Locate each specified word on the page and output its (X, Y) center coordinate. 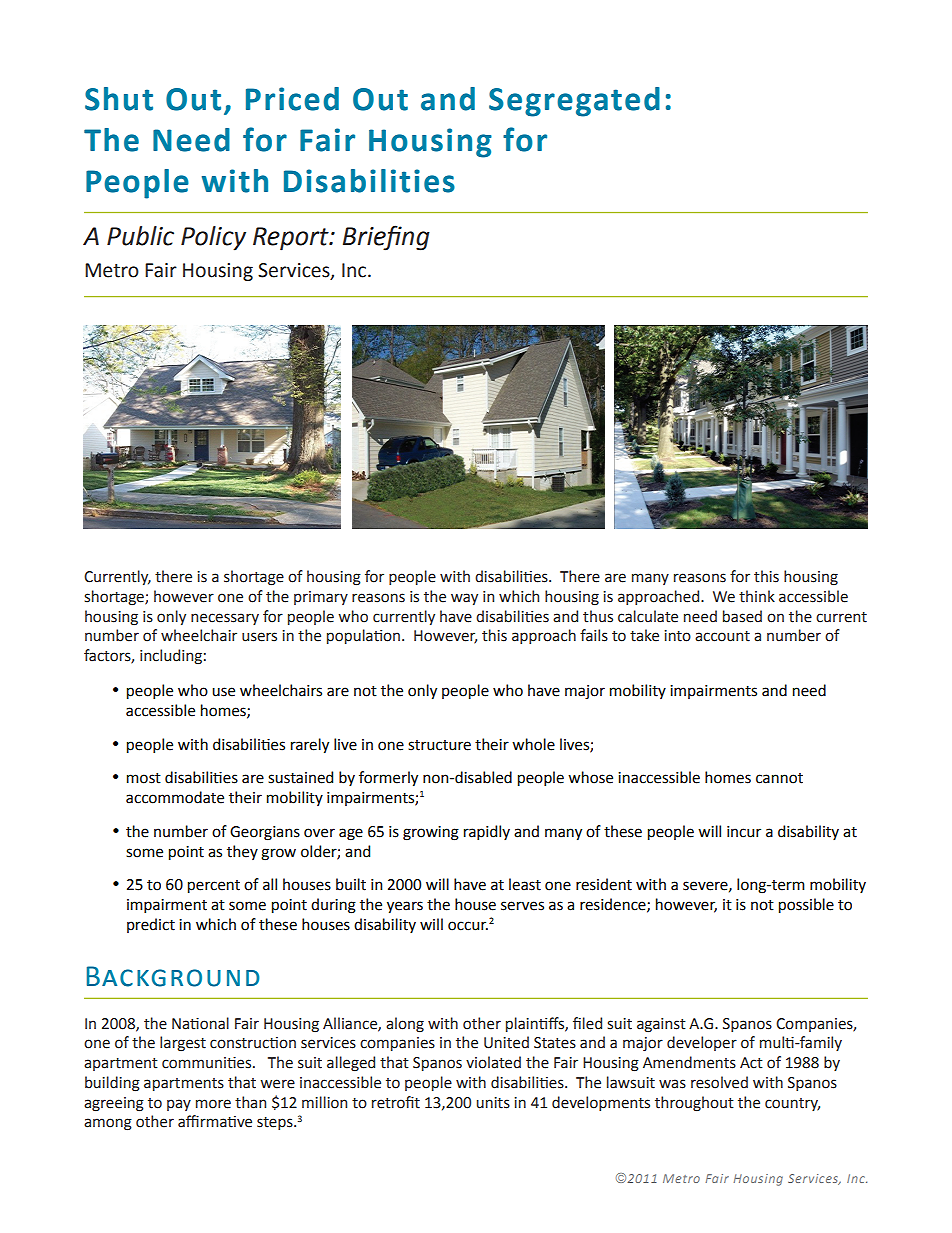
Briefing (386, 238)
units (493, 1103)
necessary (225, 619)
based (742, 616)
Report (292, 239)
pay (179, 1105)
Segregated (574, 102)
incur (744, 832)
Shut (119, 99)
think (757, 596)
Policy (213, 238)
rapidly (487, 832)
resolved (719, 1082)
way (464, 599)
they (242, 852)
